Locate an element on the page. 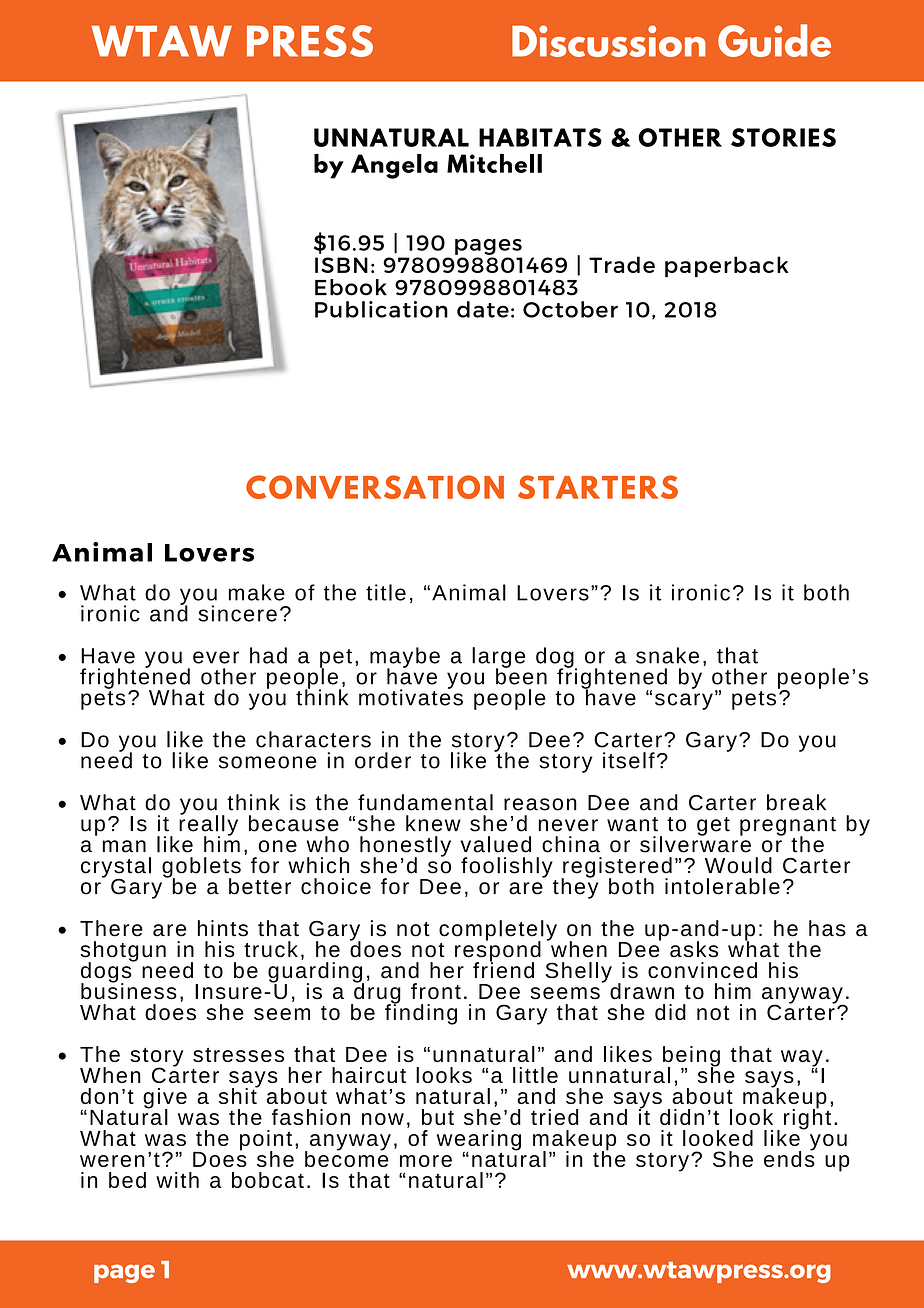  Guide is located at coordinates (774, 40).
